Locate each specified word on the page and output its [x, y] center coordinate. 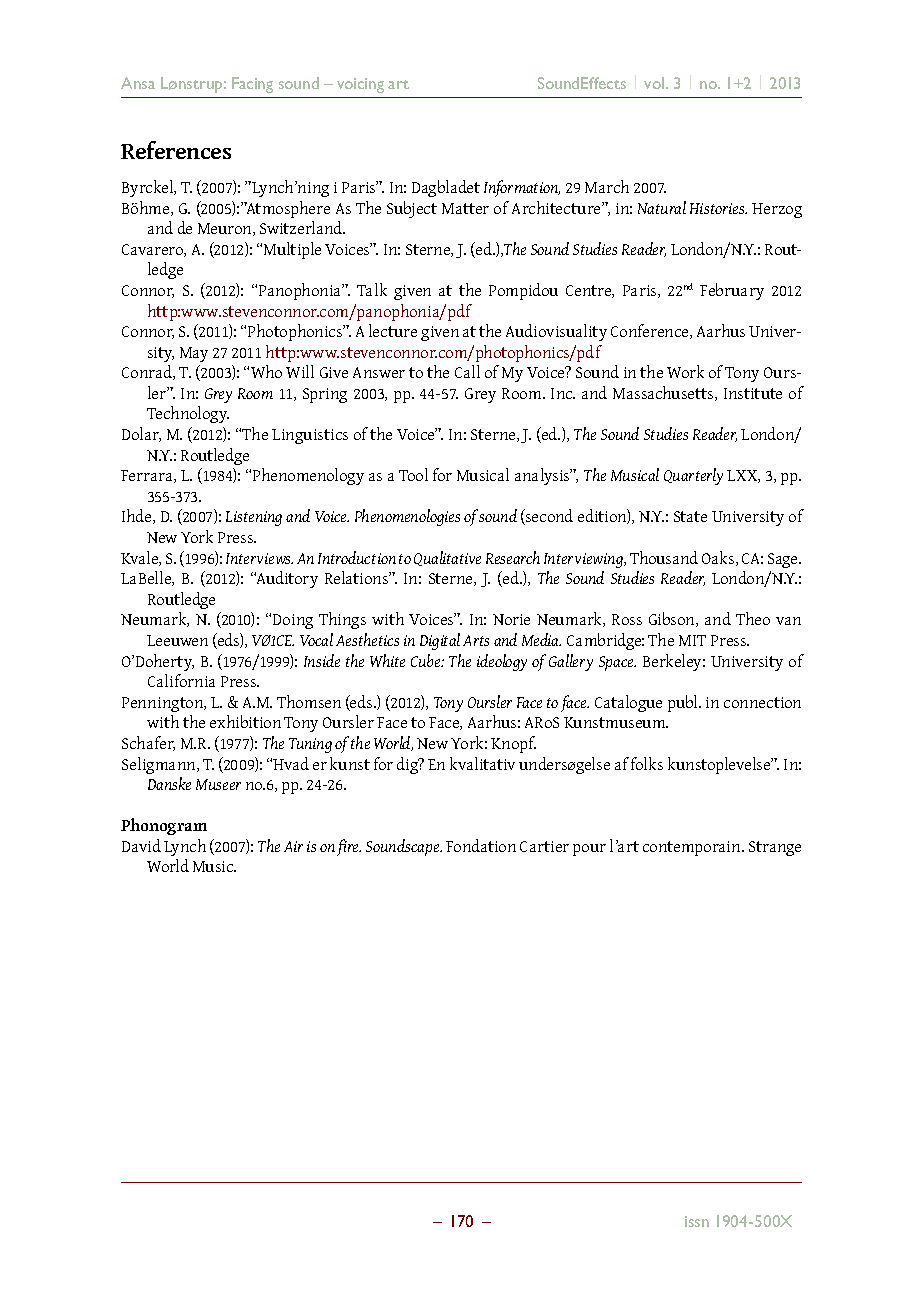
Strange [775, 848]
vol [655, 83]
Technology [188, 414]
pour [589, 850]
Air [293, 846]
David [141, 845]
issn [697, 1221]
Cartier [544, 846]
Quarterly [693, 476]
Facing [252, 85]
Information [522, 188]
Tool [413, 474]
